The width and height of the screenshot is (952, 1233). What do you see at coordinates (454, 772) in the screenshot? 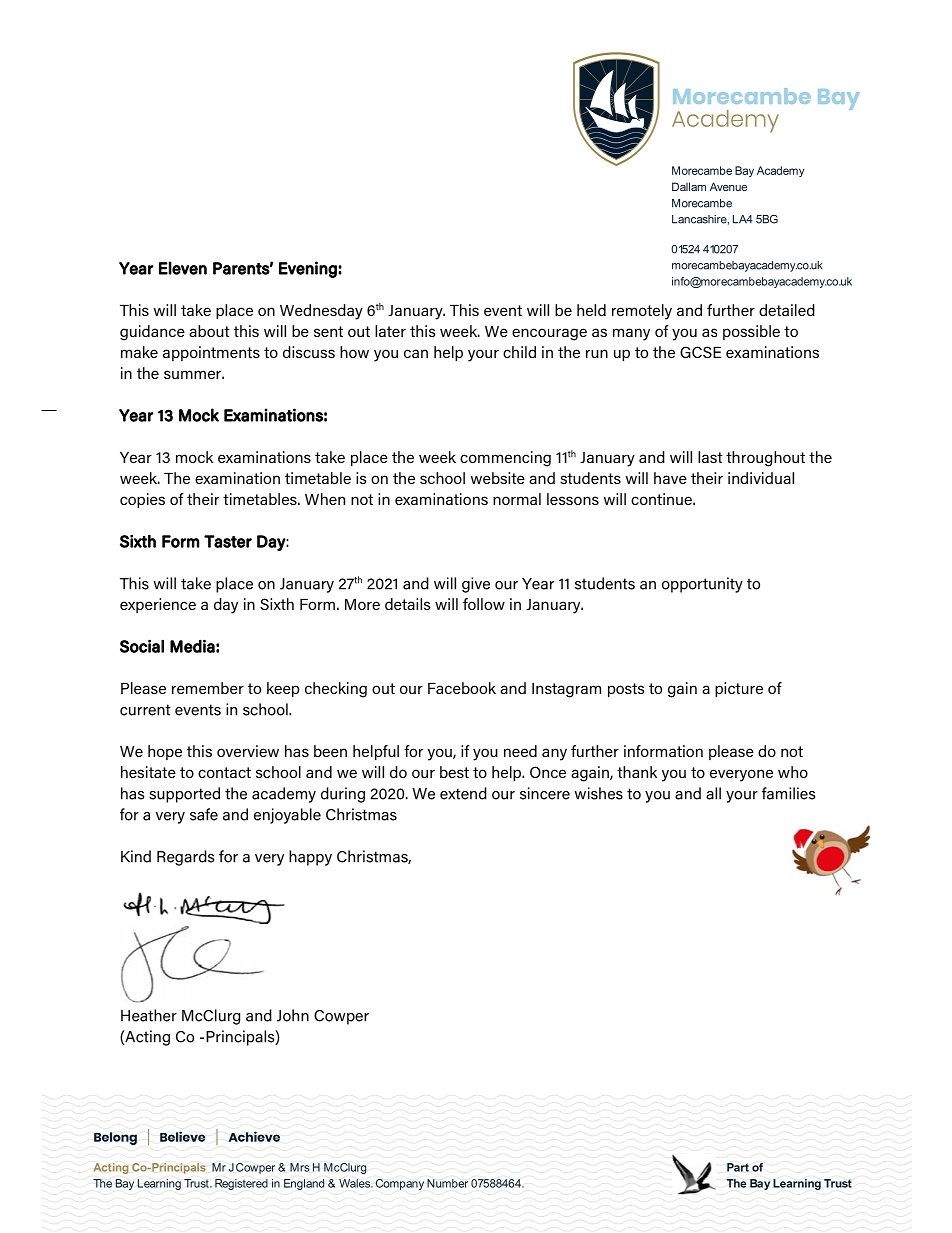
I see `best` at bounding box center [454, 772].
